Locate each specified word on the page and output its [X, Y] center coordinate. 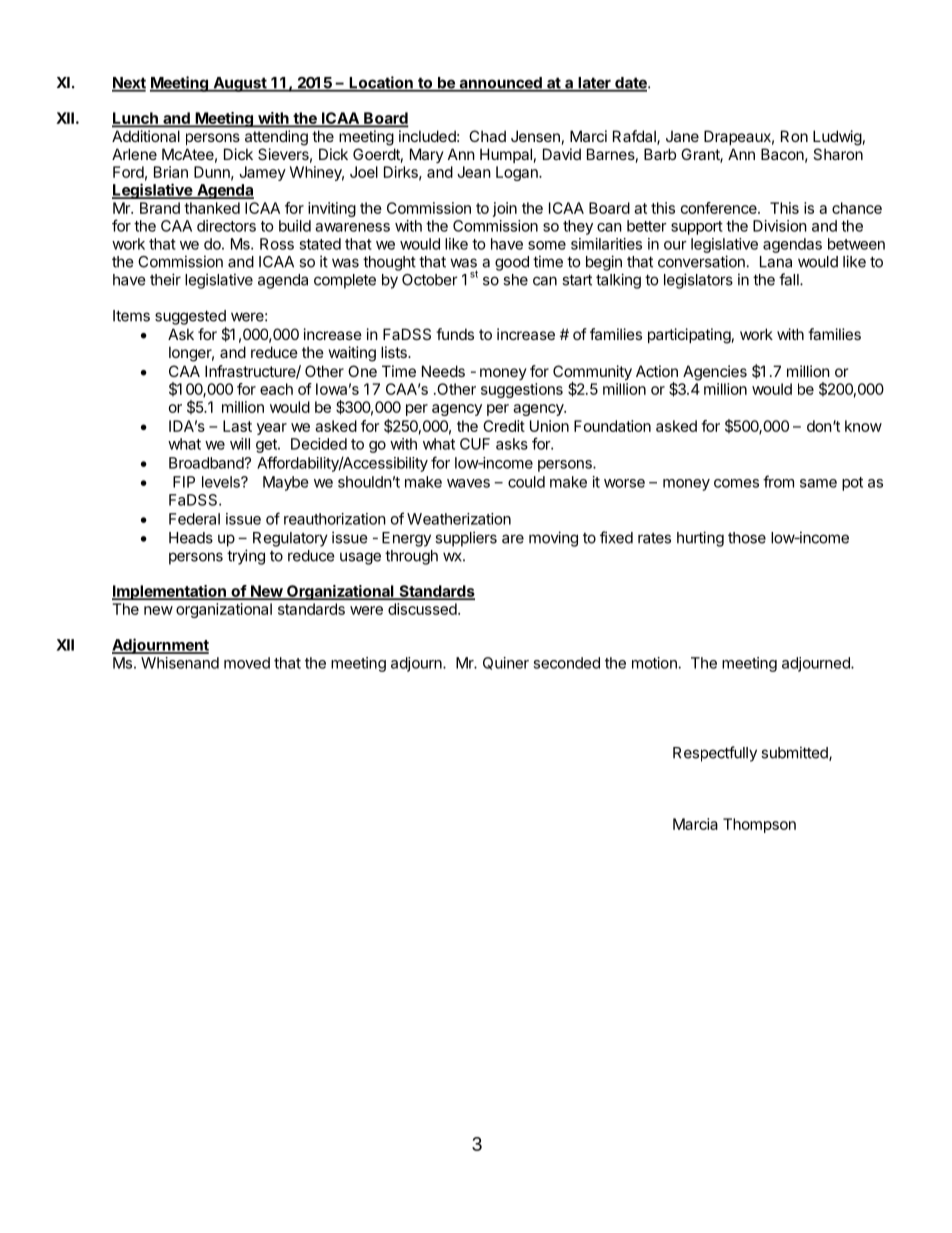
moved [247, 663]
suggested [190, 317]
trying [246, 557]
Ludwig [837, 138]
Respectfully [715, 754]
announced [500, 84]
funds [455, 334]
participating [689, 336]
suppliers [466, 539]
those [747, 538]
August [240, 84]
